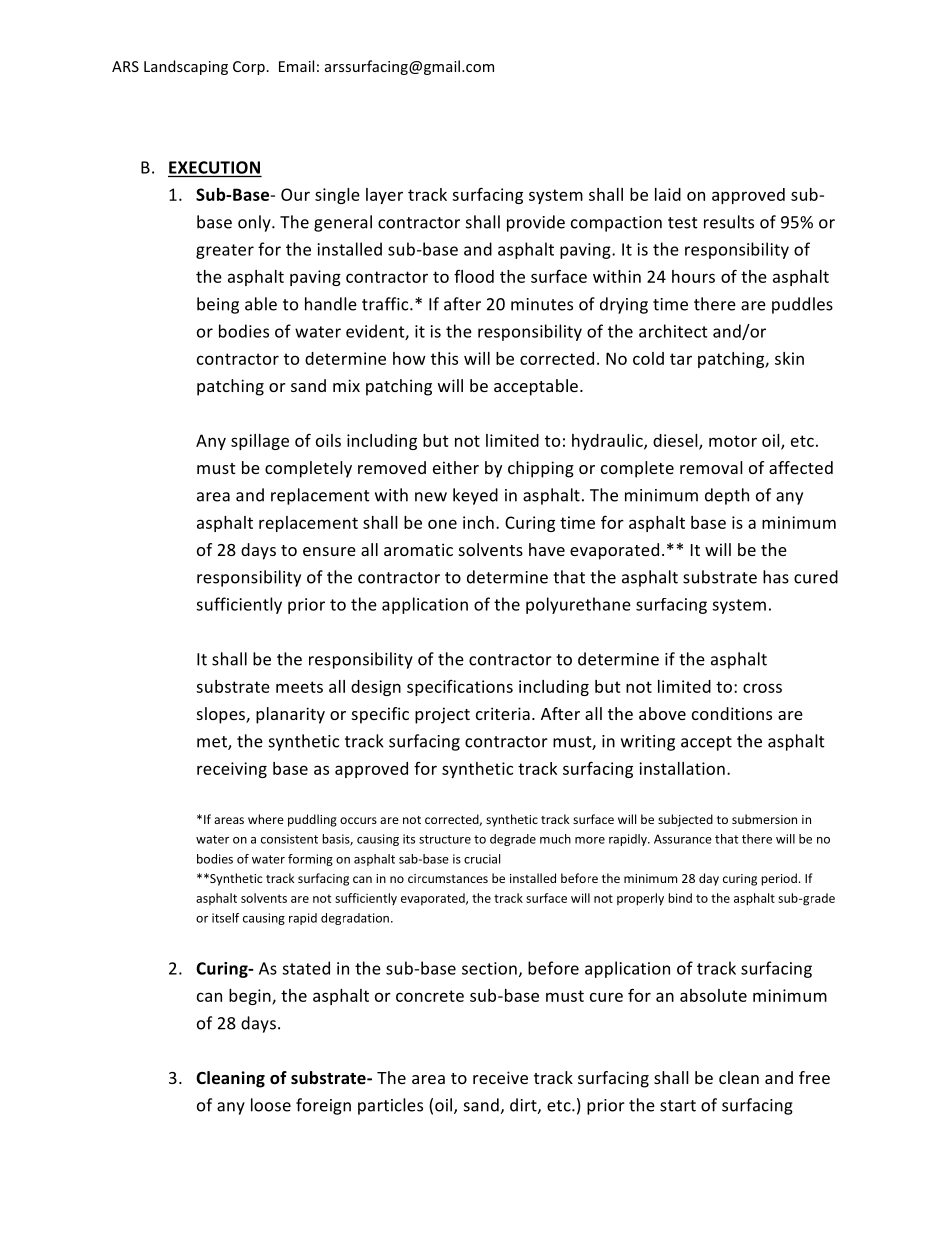  What do you see at coordinates (776, 577) in the page?
I see `has` at bounding box center [776, 577].
